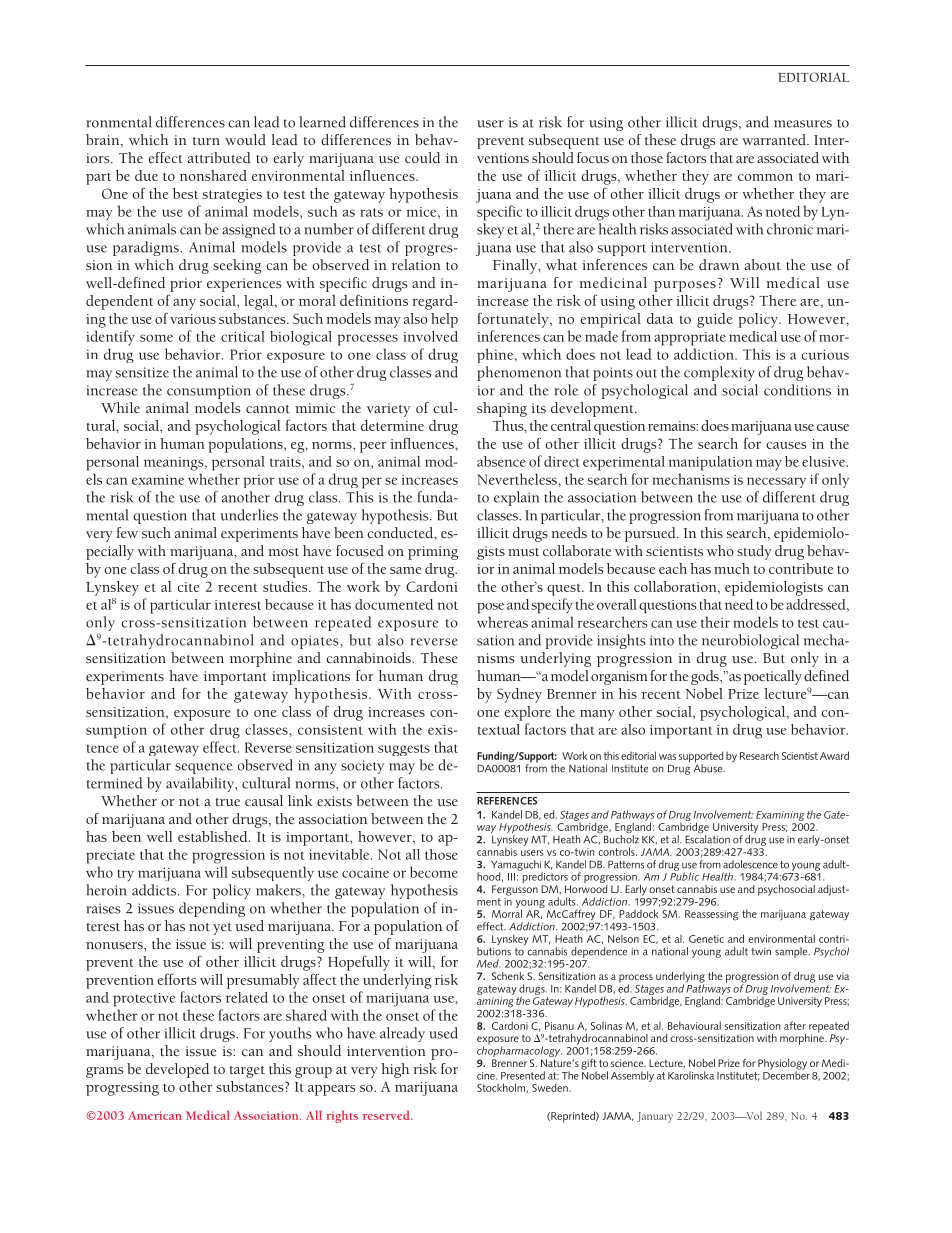  Describe the element at coordinates (203, 768) in the screenshot. I see `sequence` at that location.
